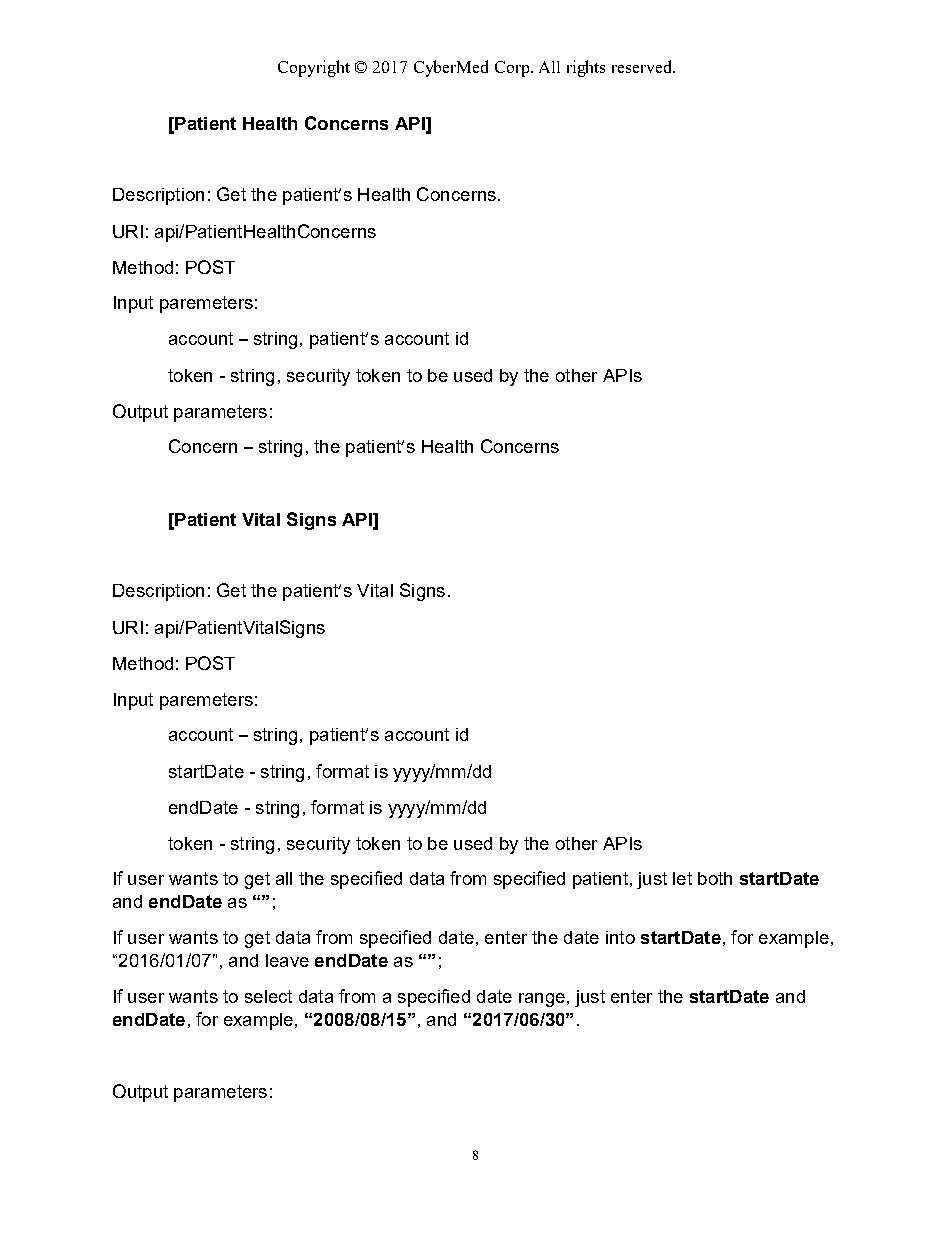  I want to click on rights, so click(586, 68).
